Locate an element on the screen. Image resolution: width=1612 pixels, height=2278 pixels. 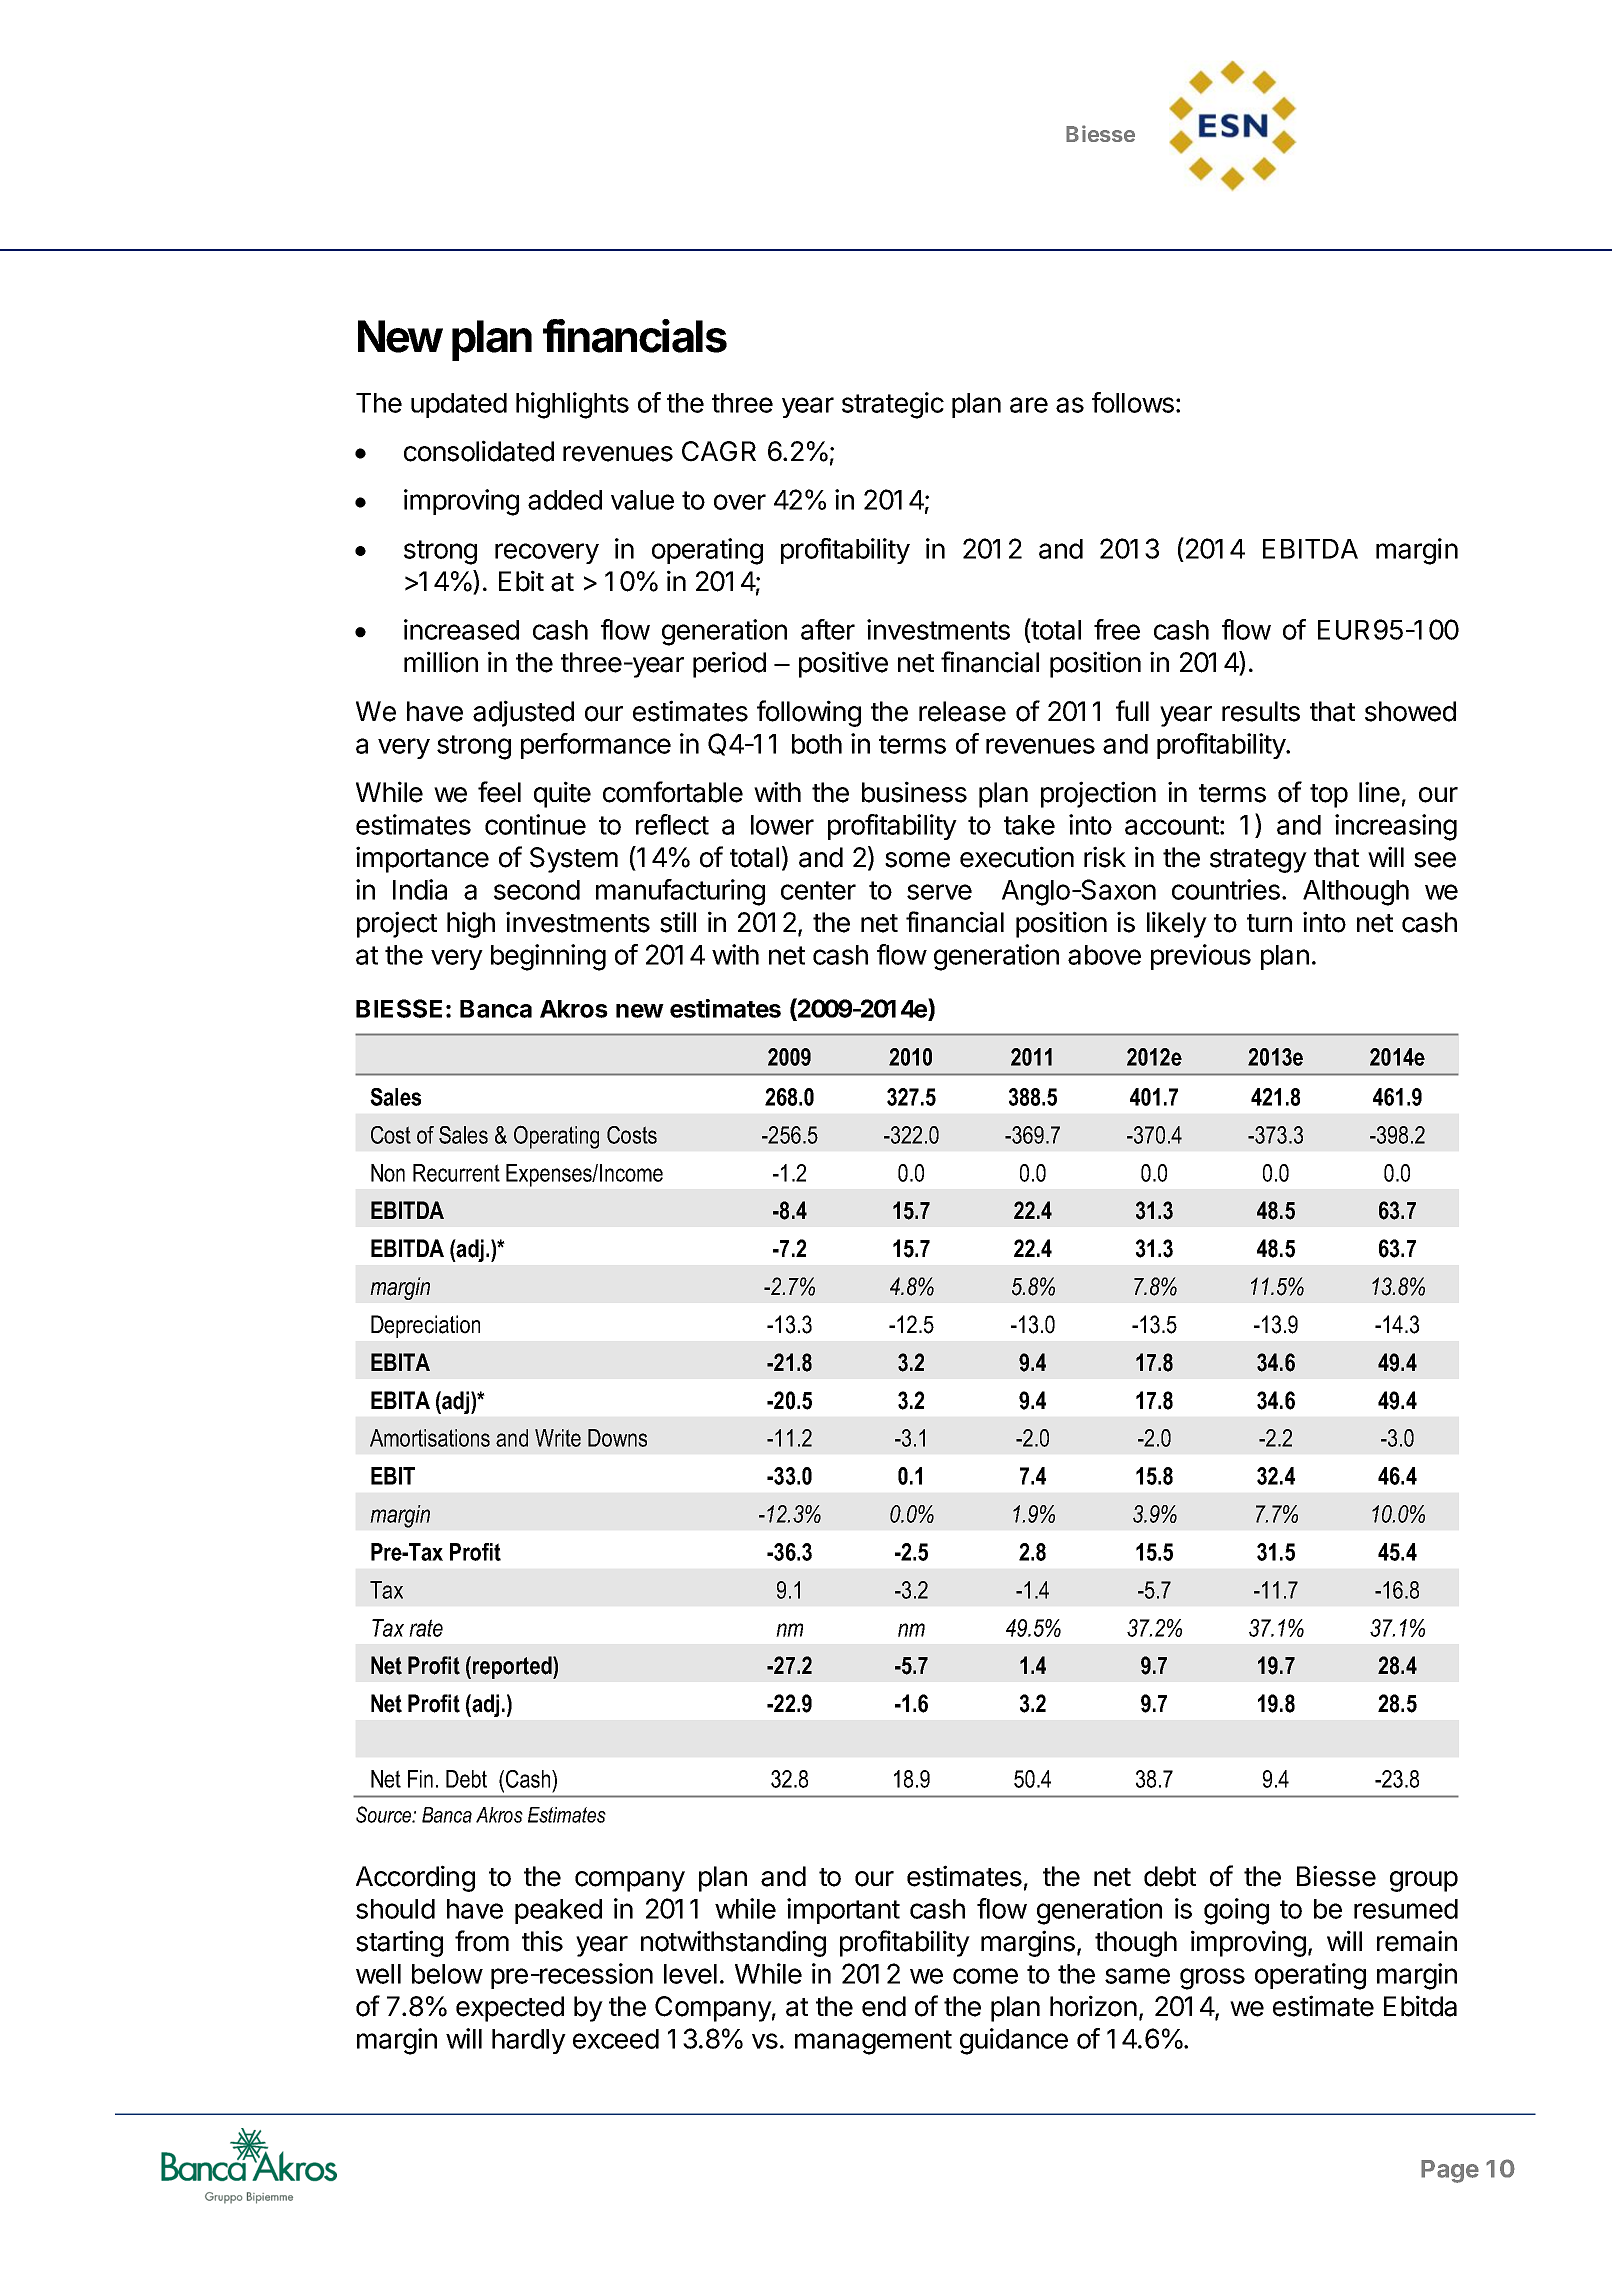
consolidated is located at coordinates (479, 451).
